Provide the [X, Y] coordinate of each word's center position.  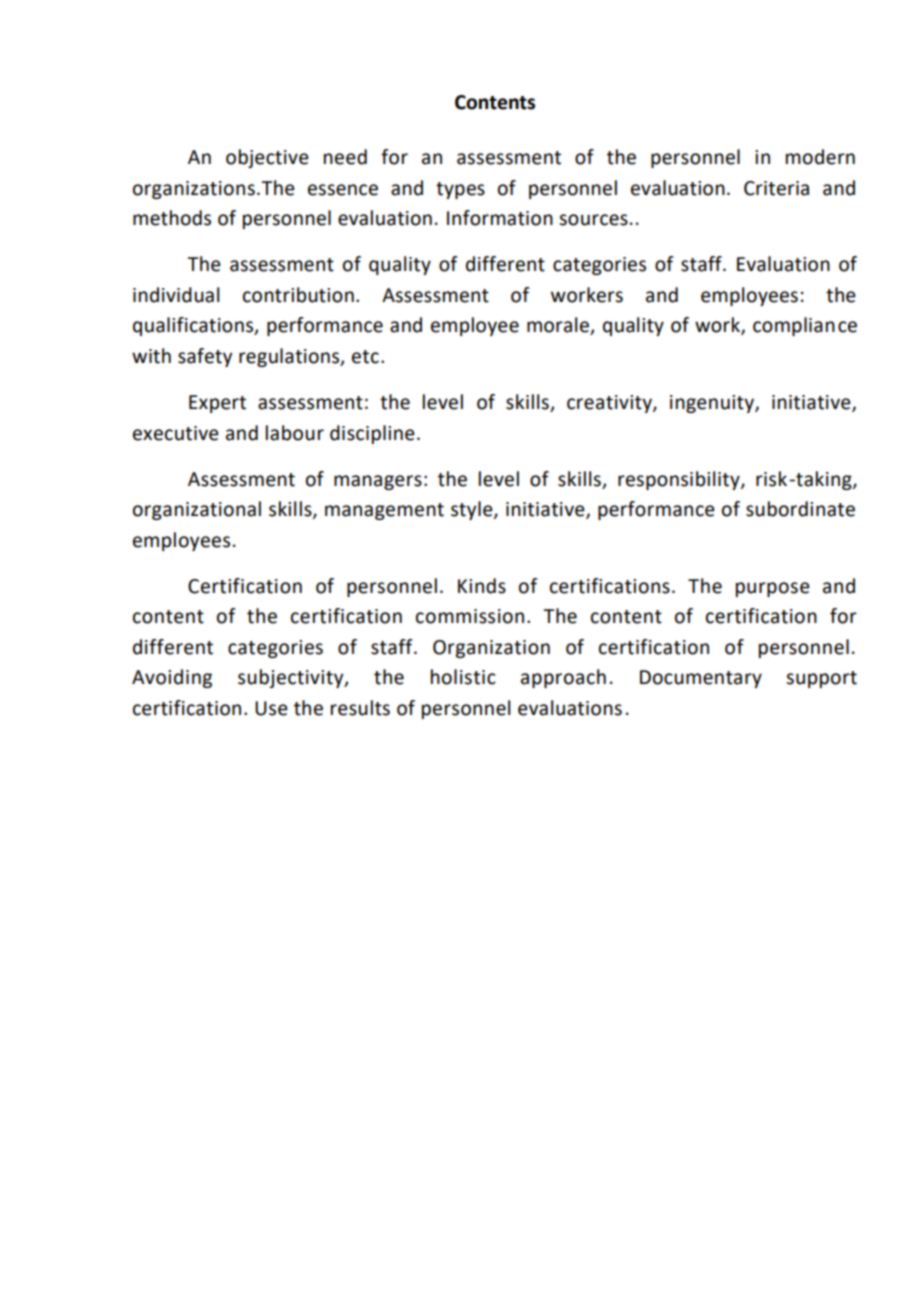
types [460, 190]
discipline [372, 434]
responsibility [680, 480]
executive [176, 433]
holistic [463, 677]
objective [267, 158]
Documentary [701, 679]
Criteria [776, 188]
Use [271, 708]
